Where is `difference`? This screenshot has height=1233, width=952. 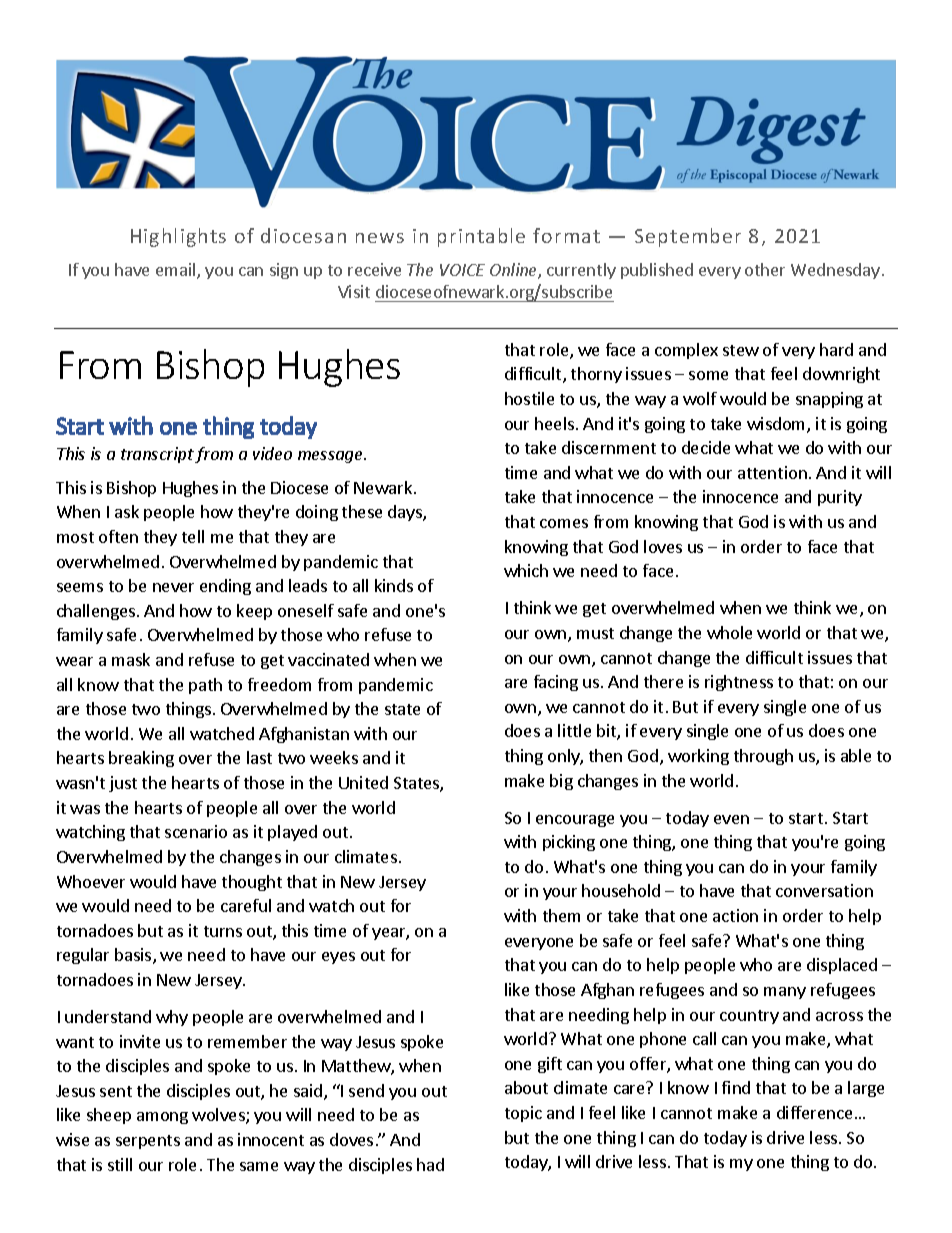 difference is located at coordinates (814, 1112).
